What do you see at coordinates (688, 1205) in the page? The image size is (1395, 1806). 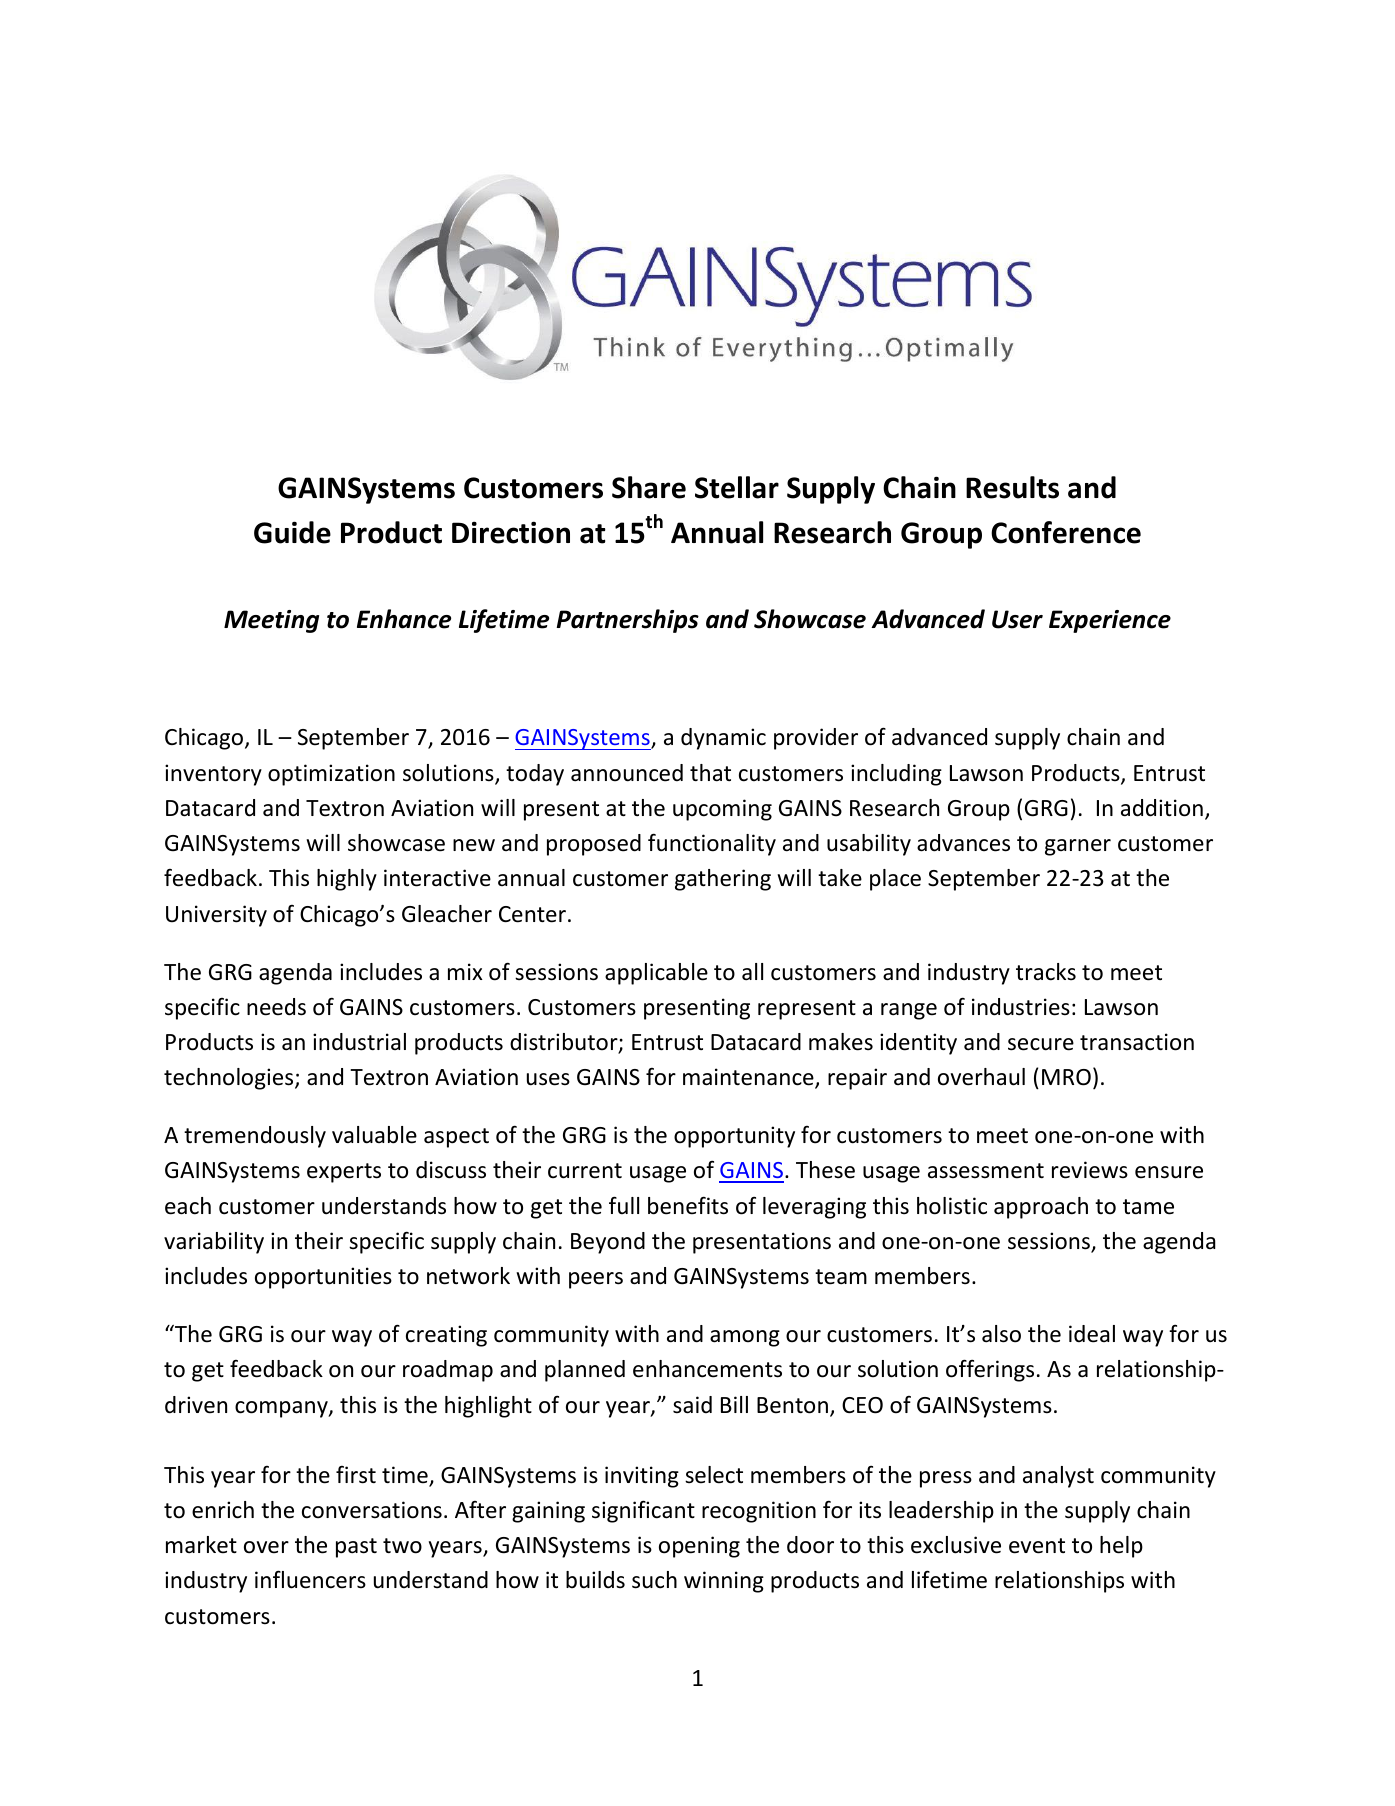 I see `benefits` at bounding box center [688, 1205].
